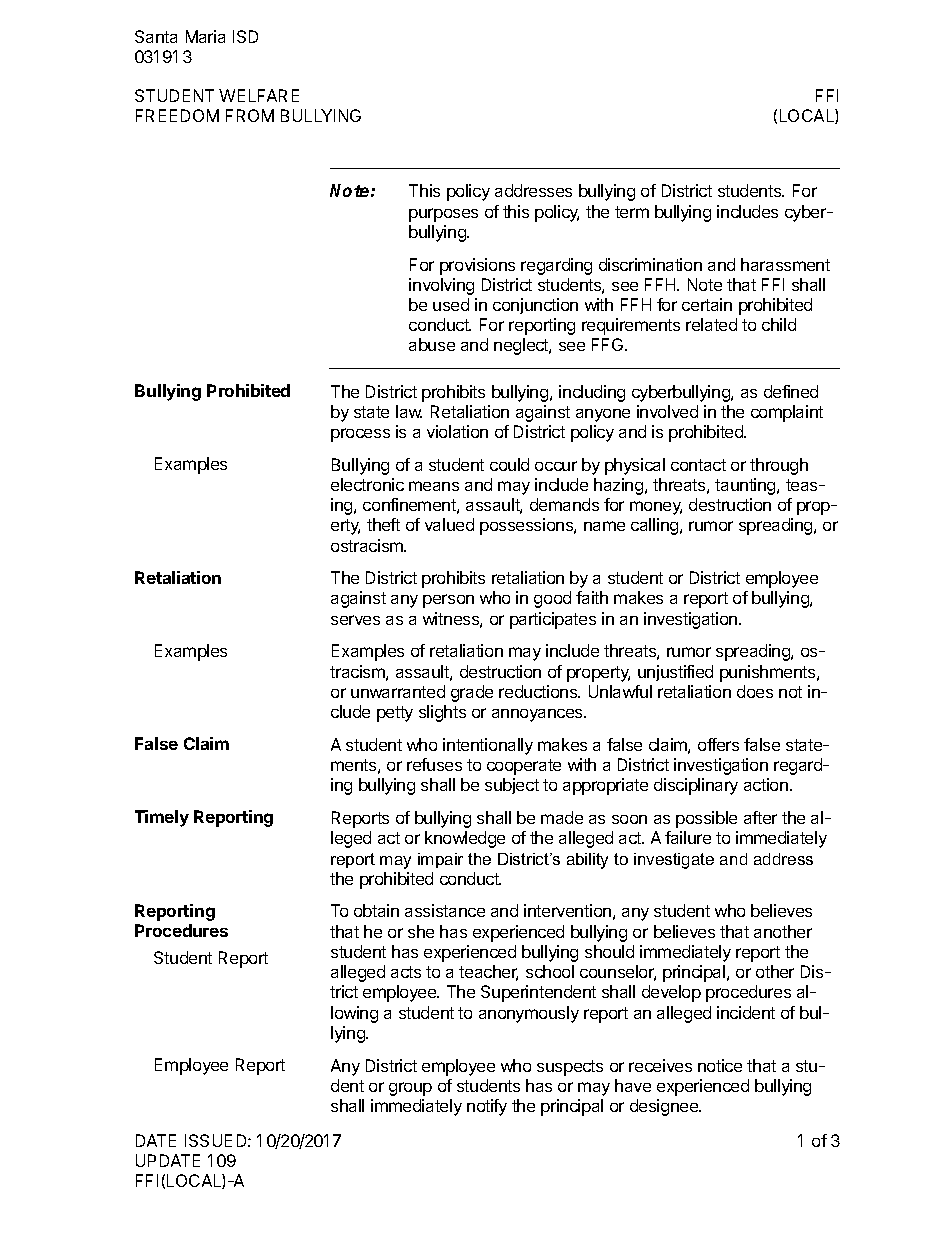  I want to click on involved, so click(667, 411).
